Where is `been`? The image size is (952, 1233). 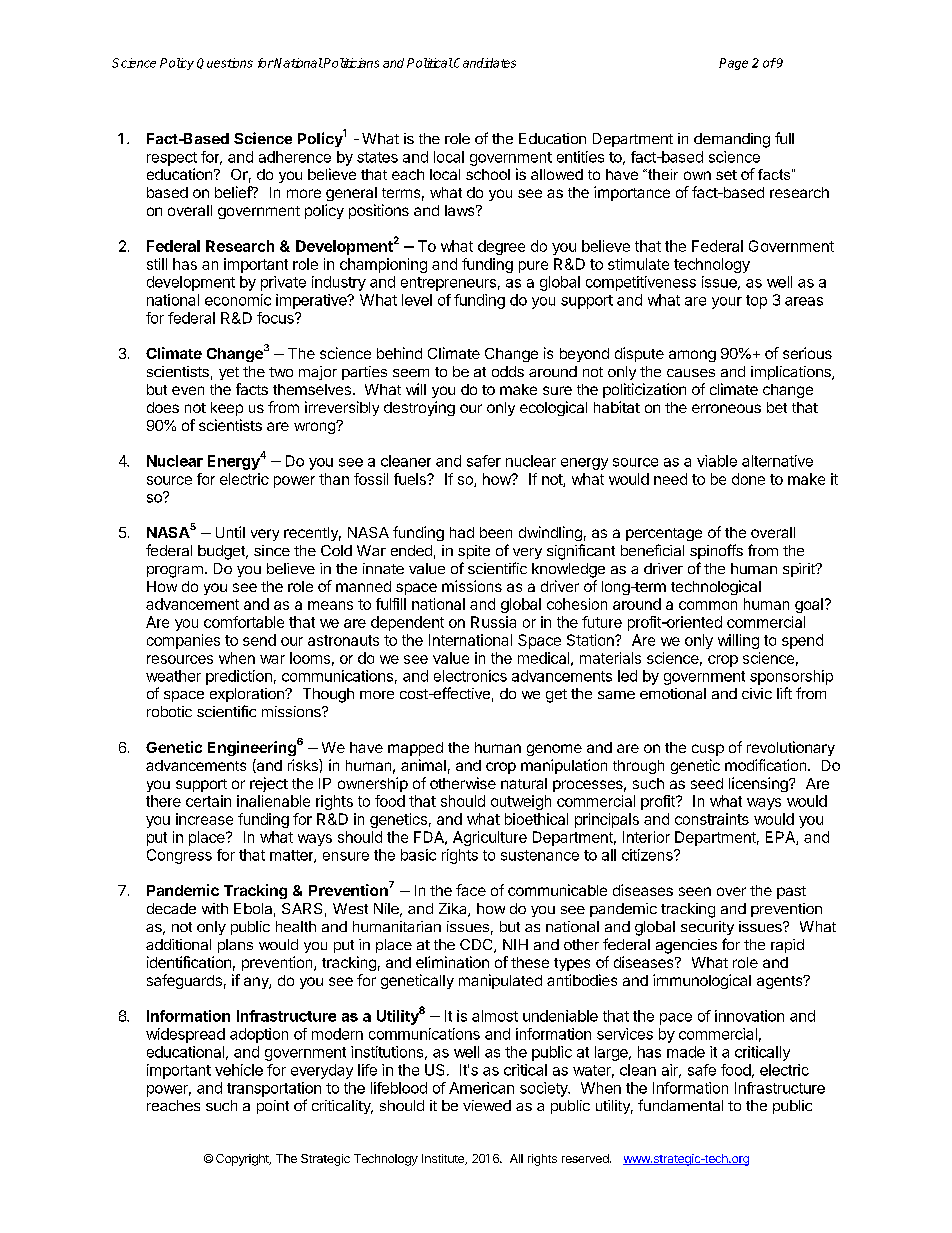 been is located at coordinates (496, 532).
